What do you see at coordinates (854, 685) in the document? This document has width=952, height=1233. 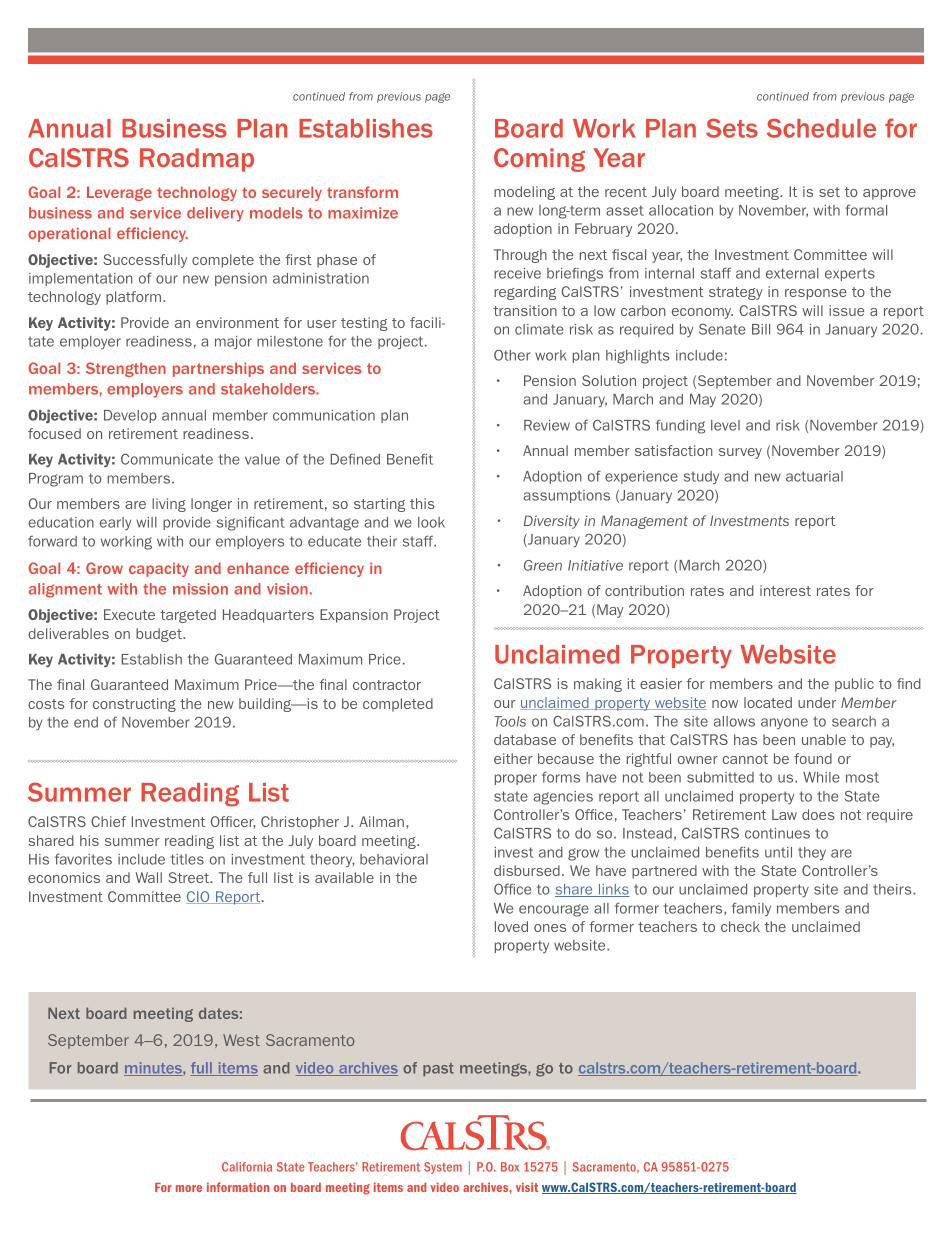 I see `public` at bounding box center [854, 685].
